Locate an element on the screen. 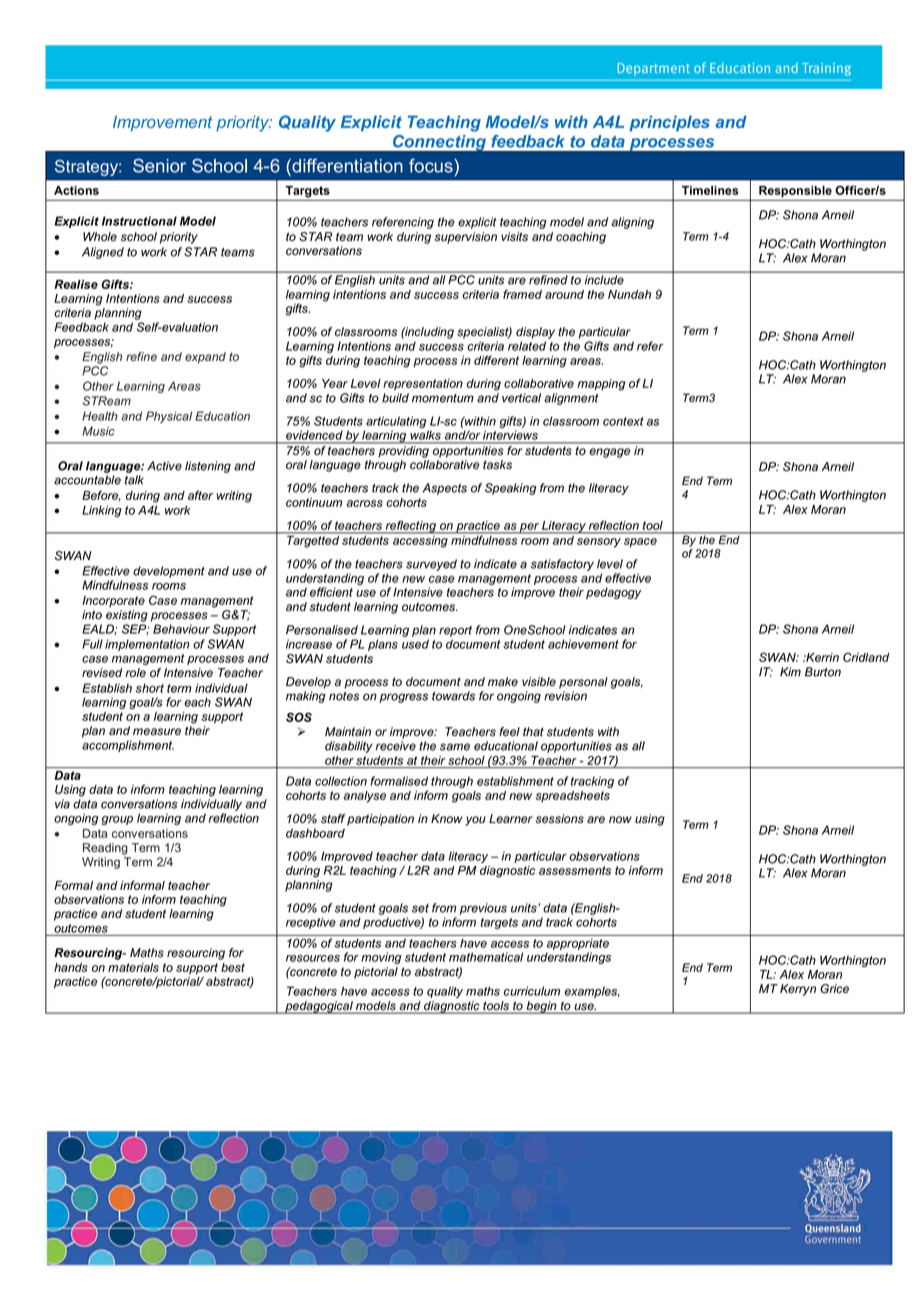 This screenshot has height=1308, width=924. Kim is located at coordinates (790, 672).
